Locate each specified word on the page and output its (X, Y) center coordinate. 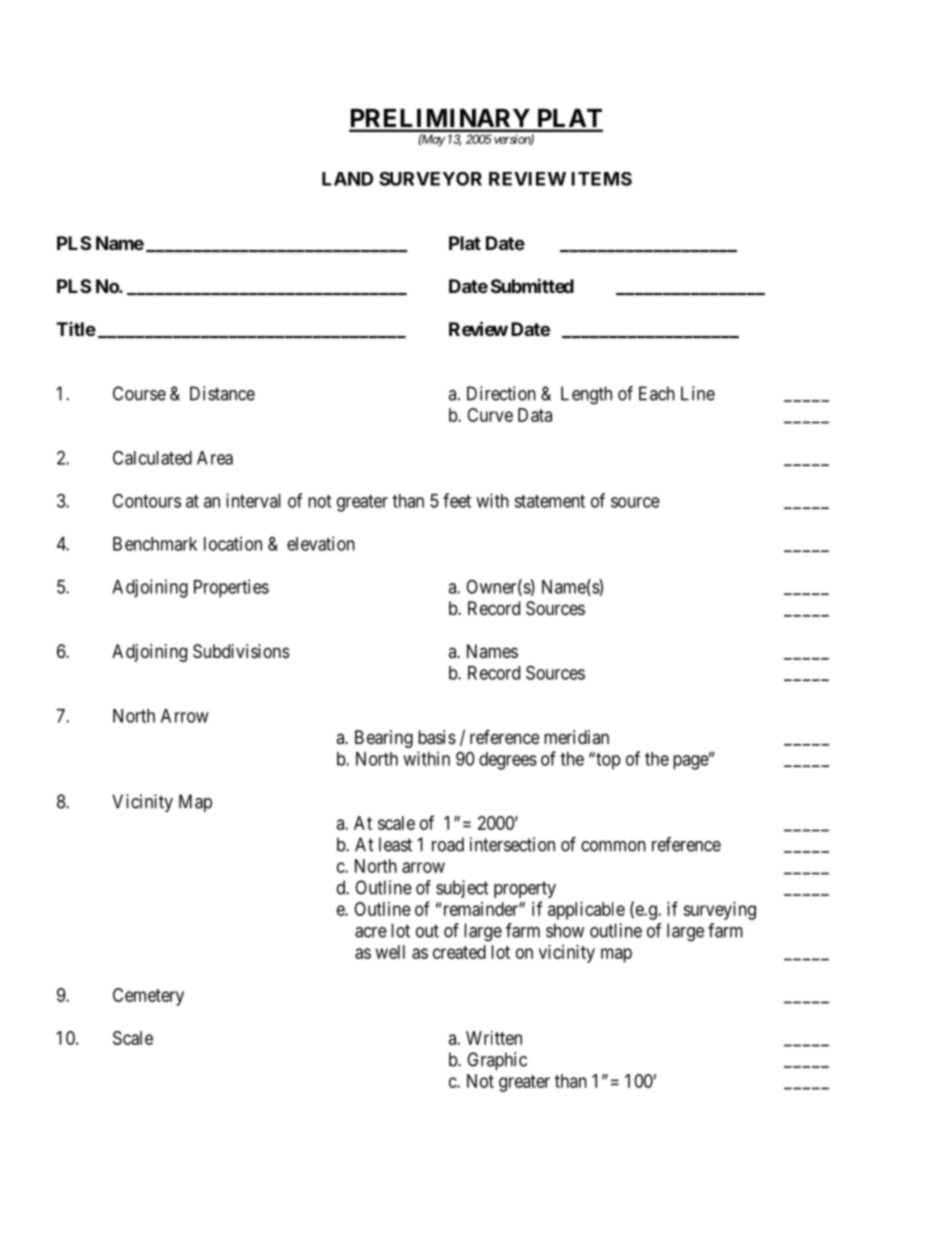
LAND (347, 179)
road (448, 844)
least (395, 844)
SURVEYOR (430, 179)
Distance (222, 393)
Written (494, 1038)
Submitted (532, 285)
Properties (231, 588)
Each (657, 393)
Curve (490, 415)
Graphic (497, 1061)
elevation (321, 543)
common (613, 846)
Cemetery (148, 997)
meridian (576, 737)
